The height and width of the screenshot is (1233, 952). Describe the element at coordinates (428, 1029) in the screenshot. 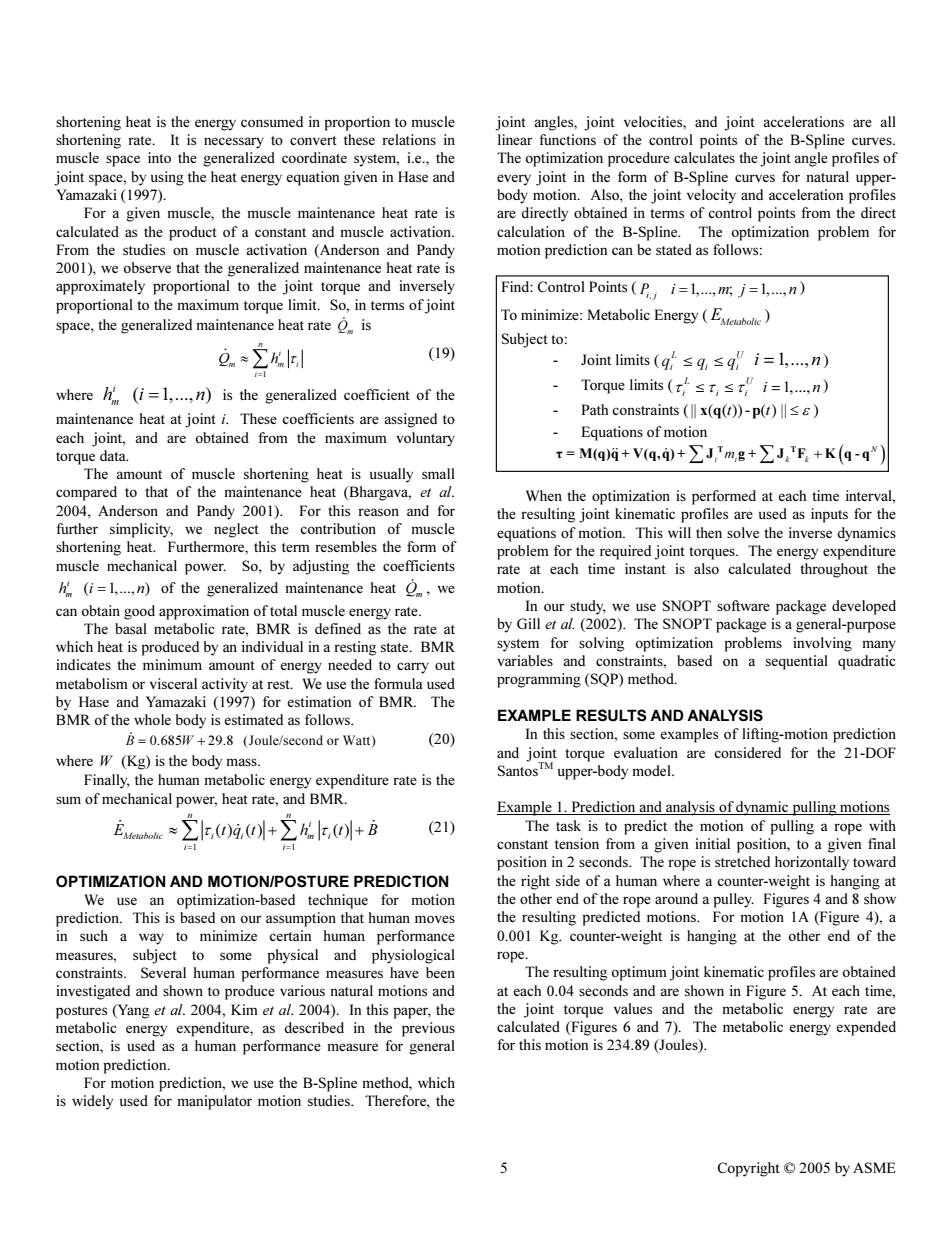

I see `previous` at that location.
